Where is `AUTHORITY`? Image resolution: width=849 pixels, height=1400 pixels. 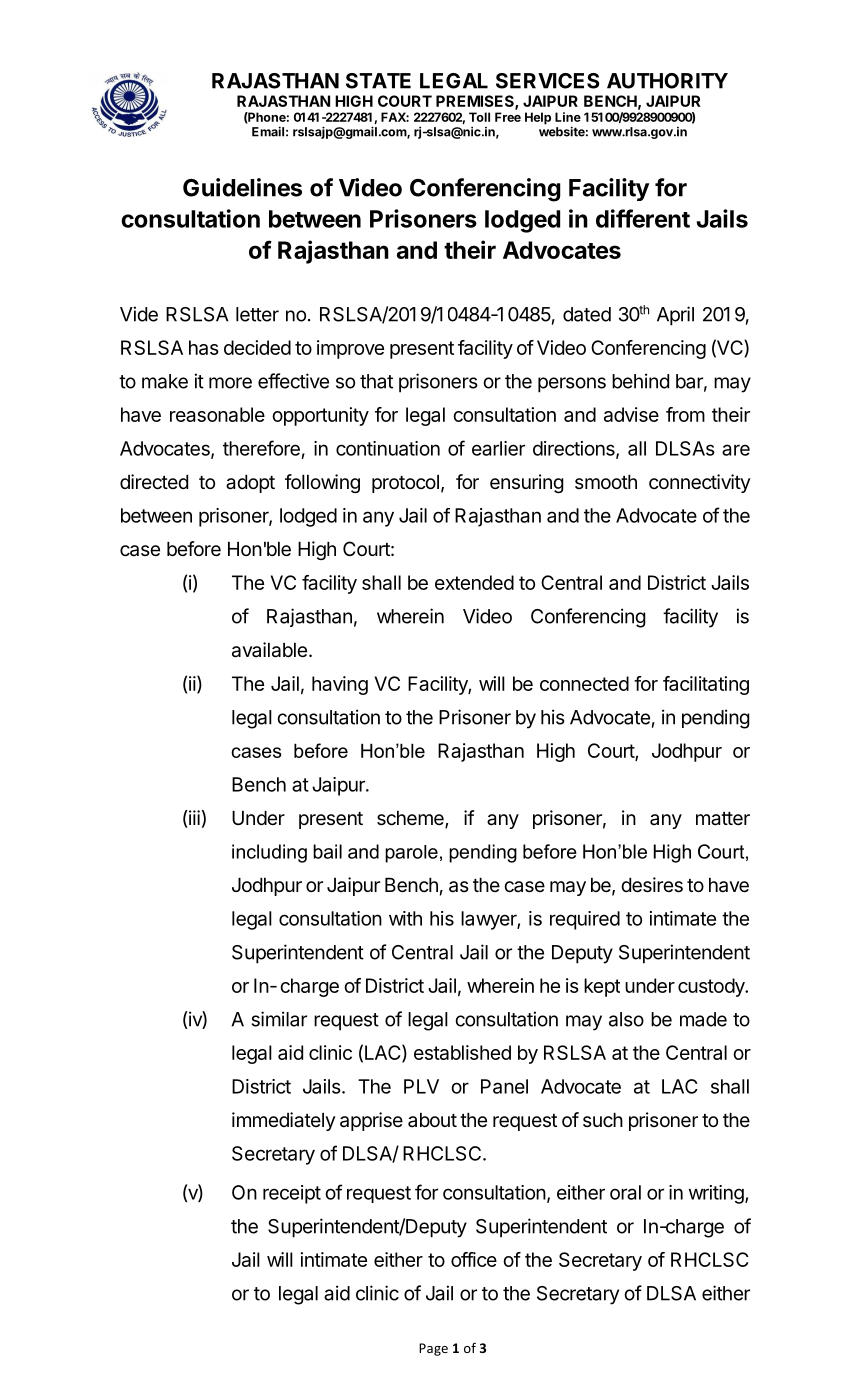 AUTHORITY is located at coordinates (667, 81).
